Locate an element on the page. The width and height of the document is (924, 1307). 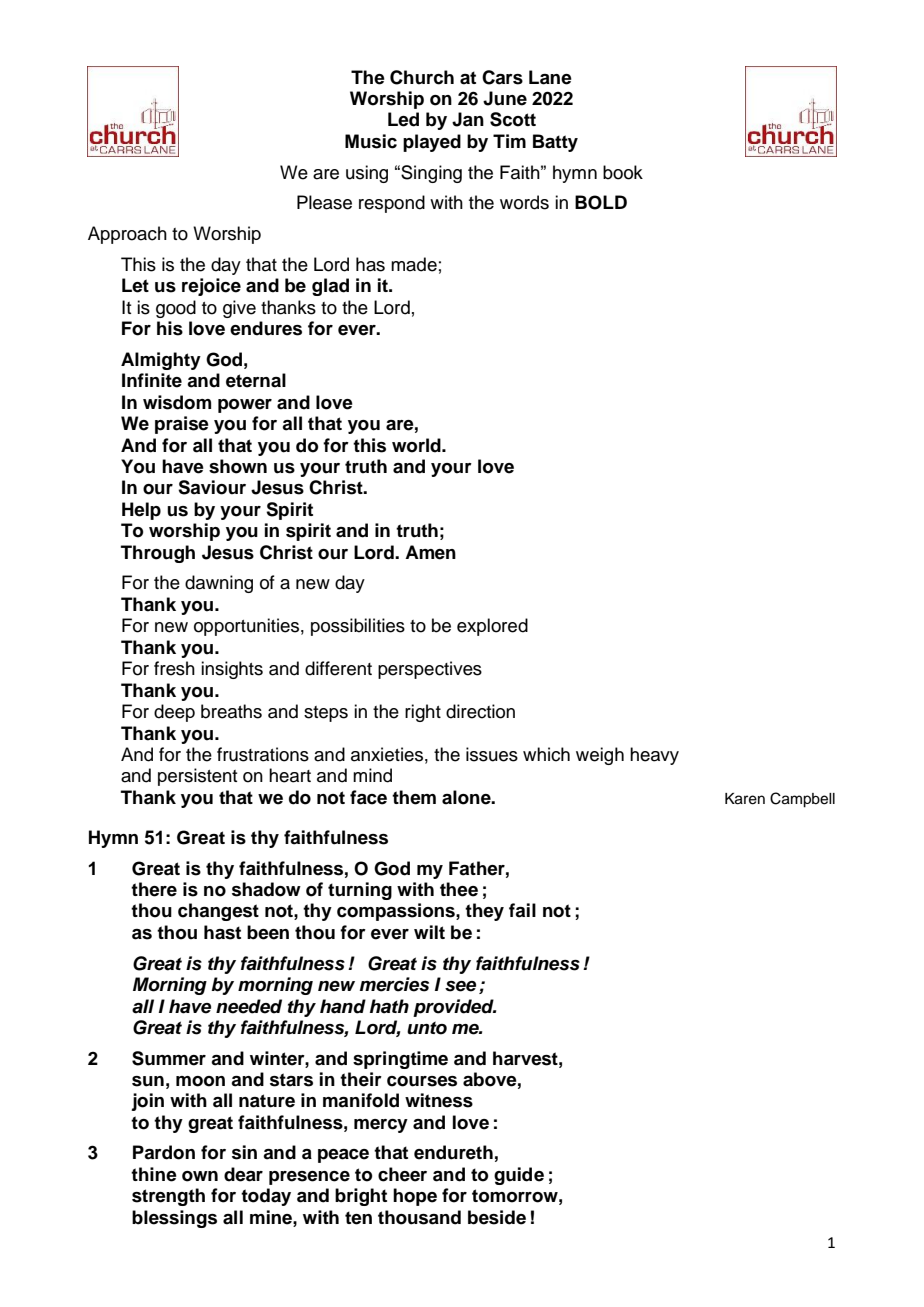
dear is located at coordinates (243, 1174).
